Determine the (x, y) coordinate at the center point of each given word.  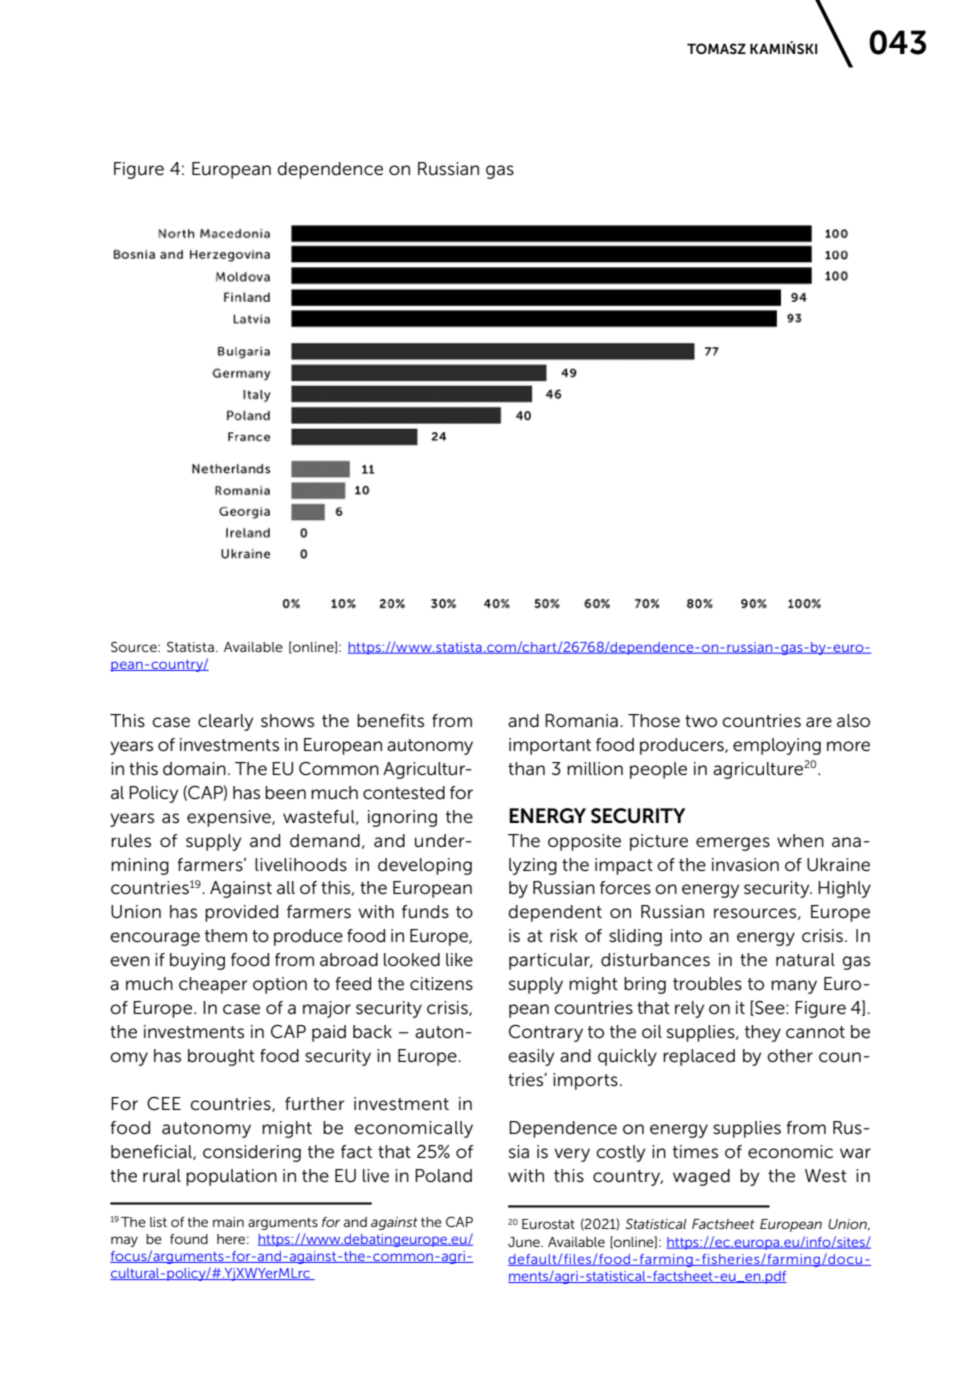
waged (701, 1177)
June (525, 1242)
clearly (225, 722)
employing (777, 746)
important (550, 746)
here (232, 1239)
